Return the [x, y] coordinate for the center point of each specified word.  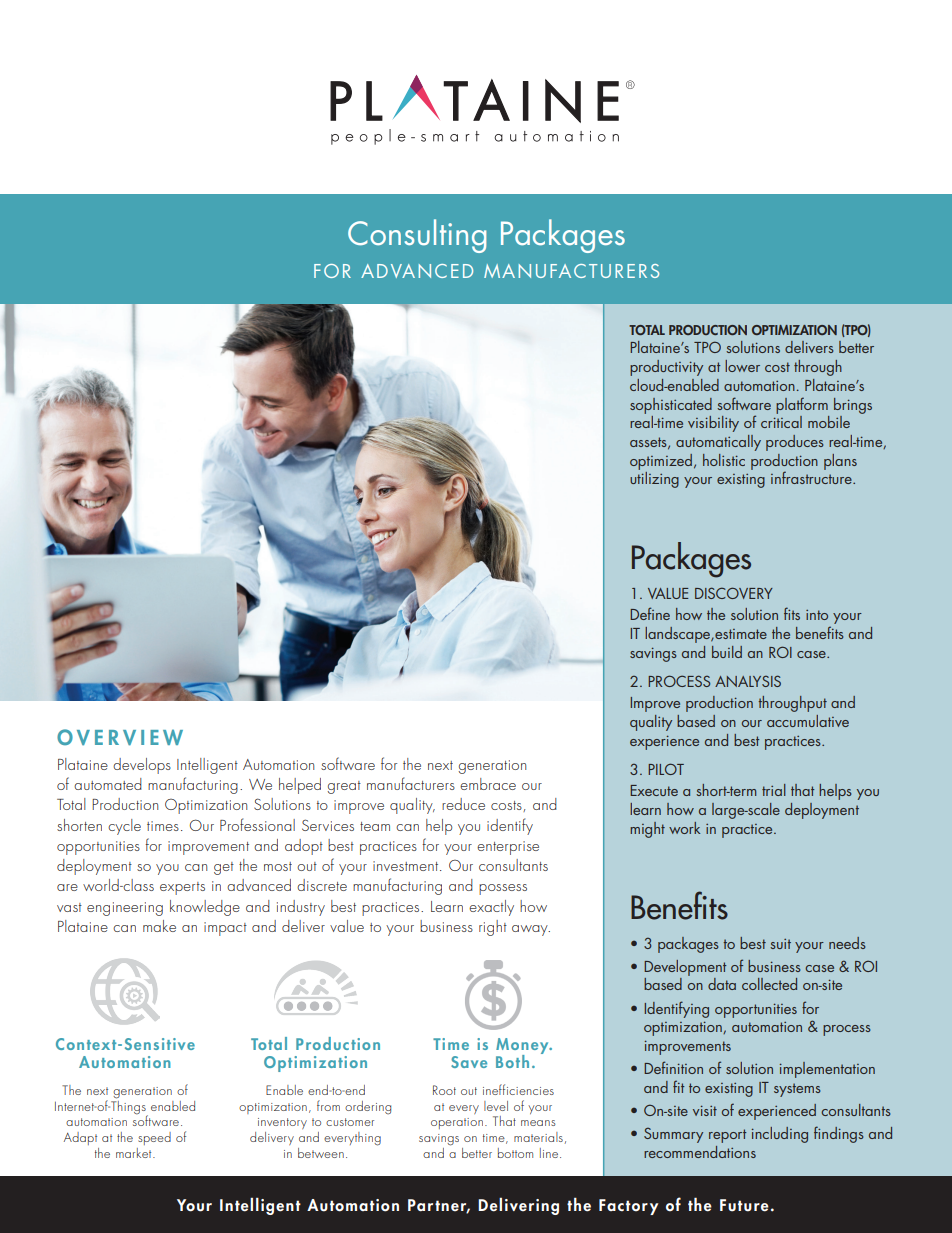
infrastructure [812, 476]
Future [744, 1205]
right [493, 928]
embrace [488, 784]
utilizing [654, 480]
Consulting [417, 236]
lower [742, 366]
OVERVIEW [120, 737]
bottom [515, 1153]
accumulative [808, 721]
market [135, 1153]
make [159, 926]
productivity [666, 368]
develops [142, 766]
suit [780, 944]
